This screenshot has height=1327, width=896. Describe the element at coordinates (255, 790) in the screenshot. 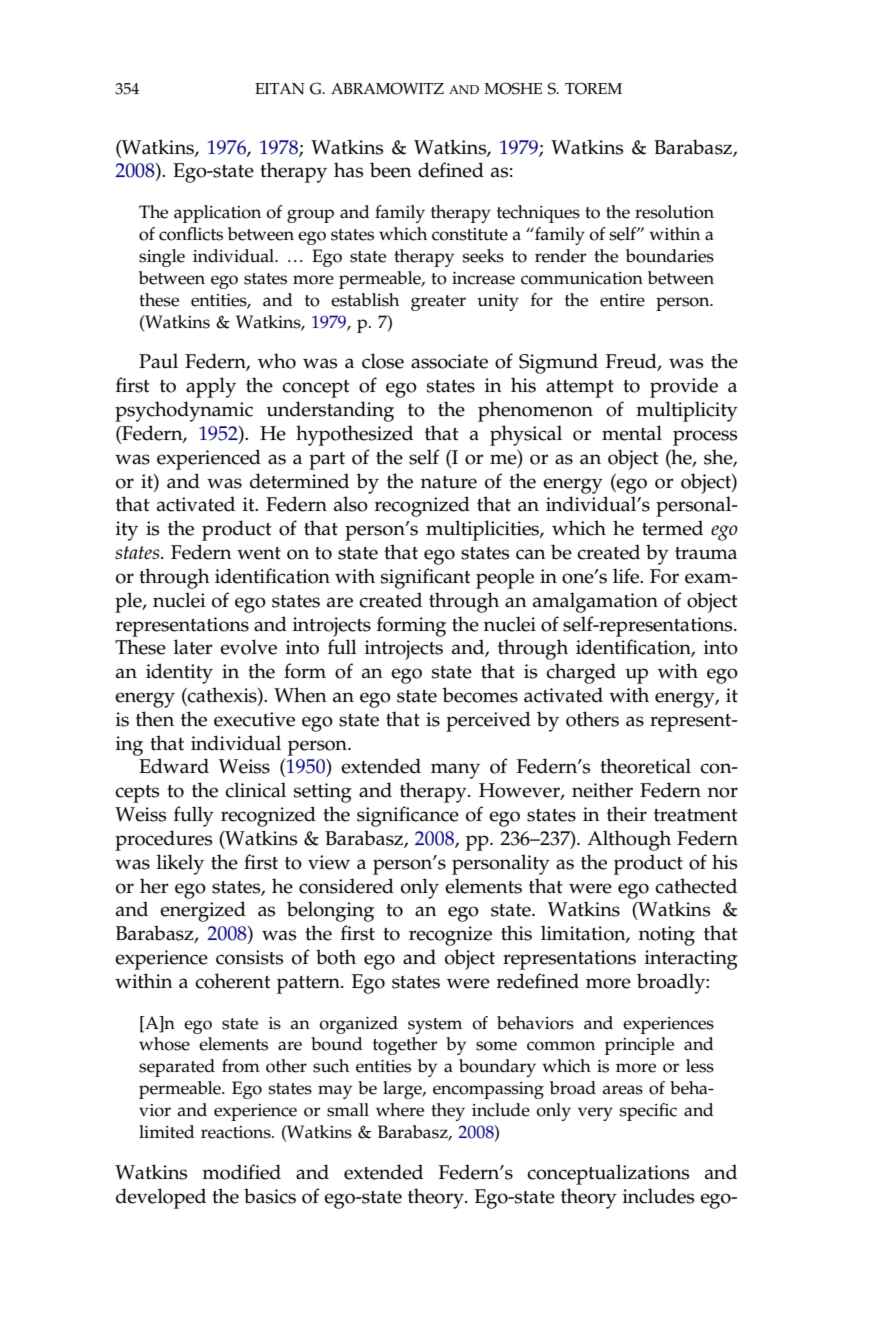

I see `clinical` at that location.
